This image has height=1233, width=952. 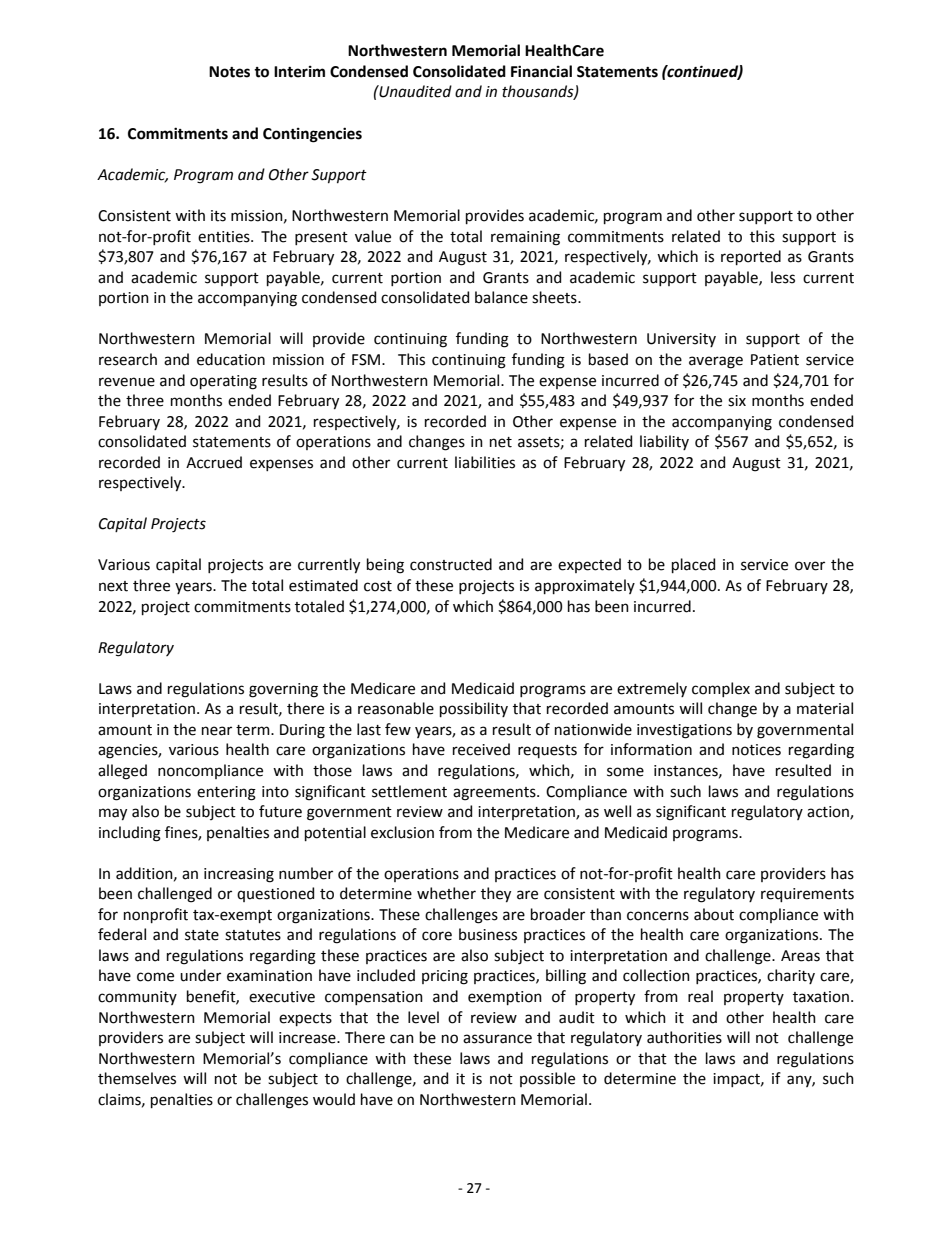 I want to click on reported, so click(x=751, y=257).
